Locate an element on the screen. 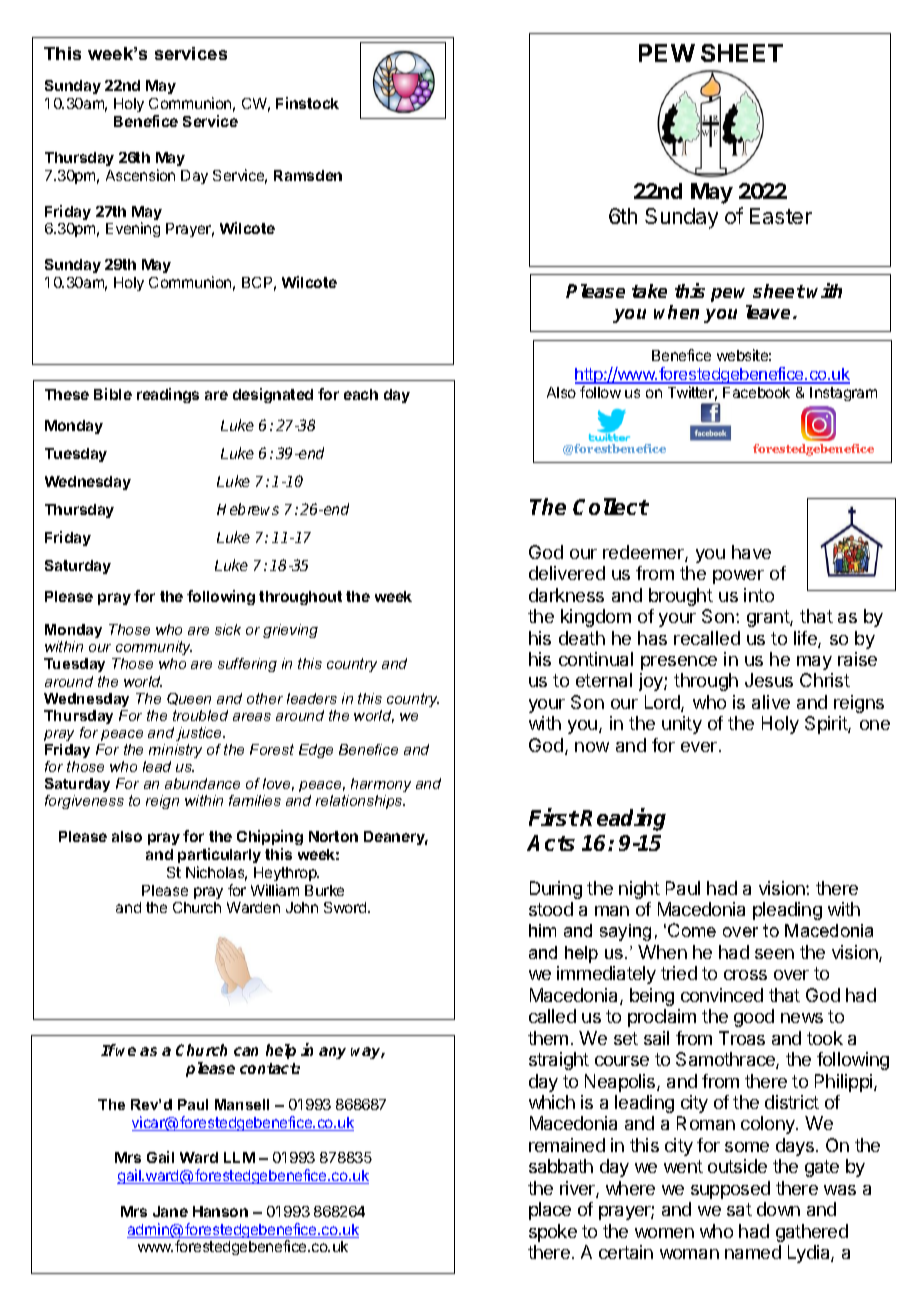 This screenshot has height=1307, width=924. Queen is located at coordinates (189, 699).
